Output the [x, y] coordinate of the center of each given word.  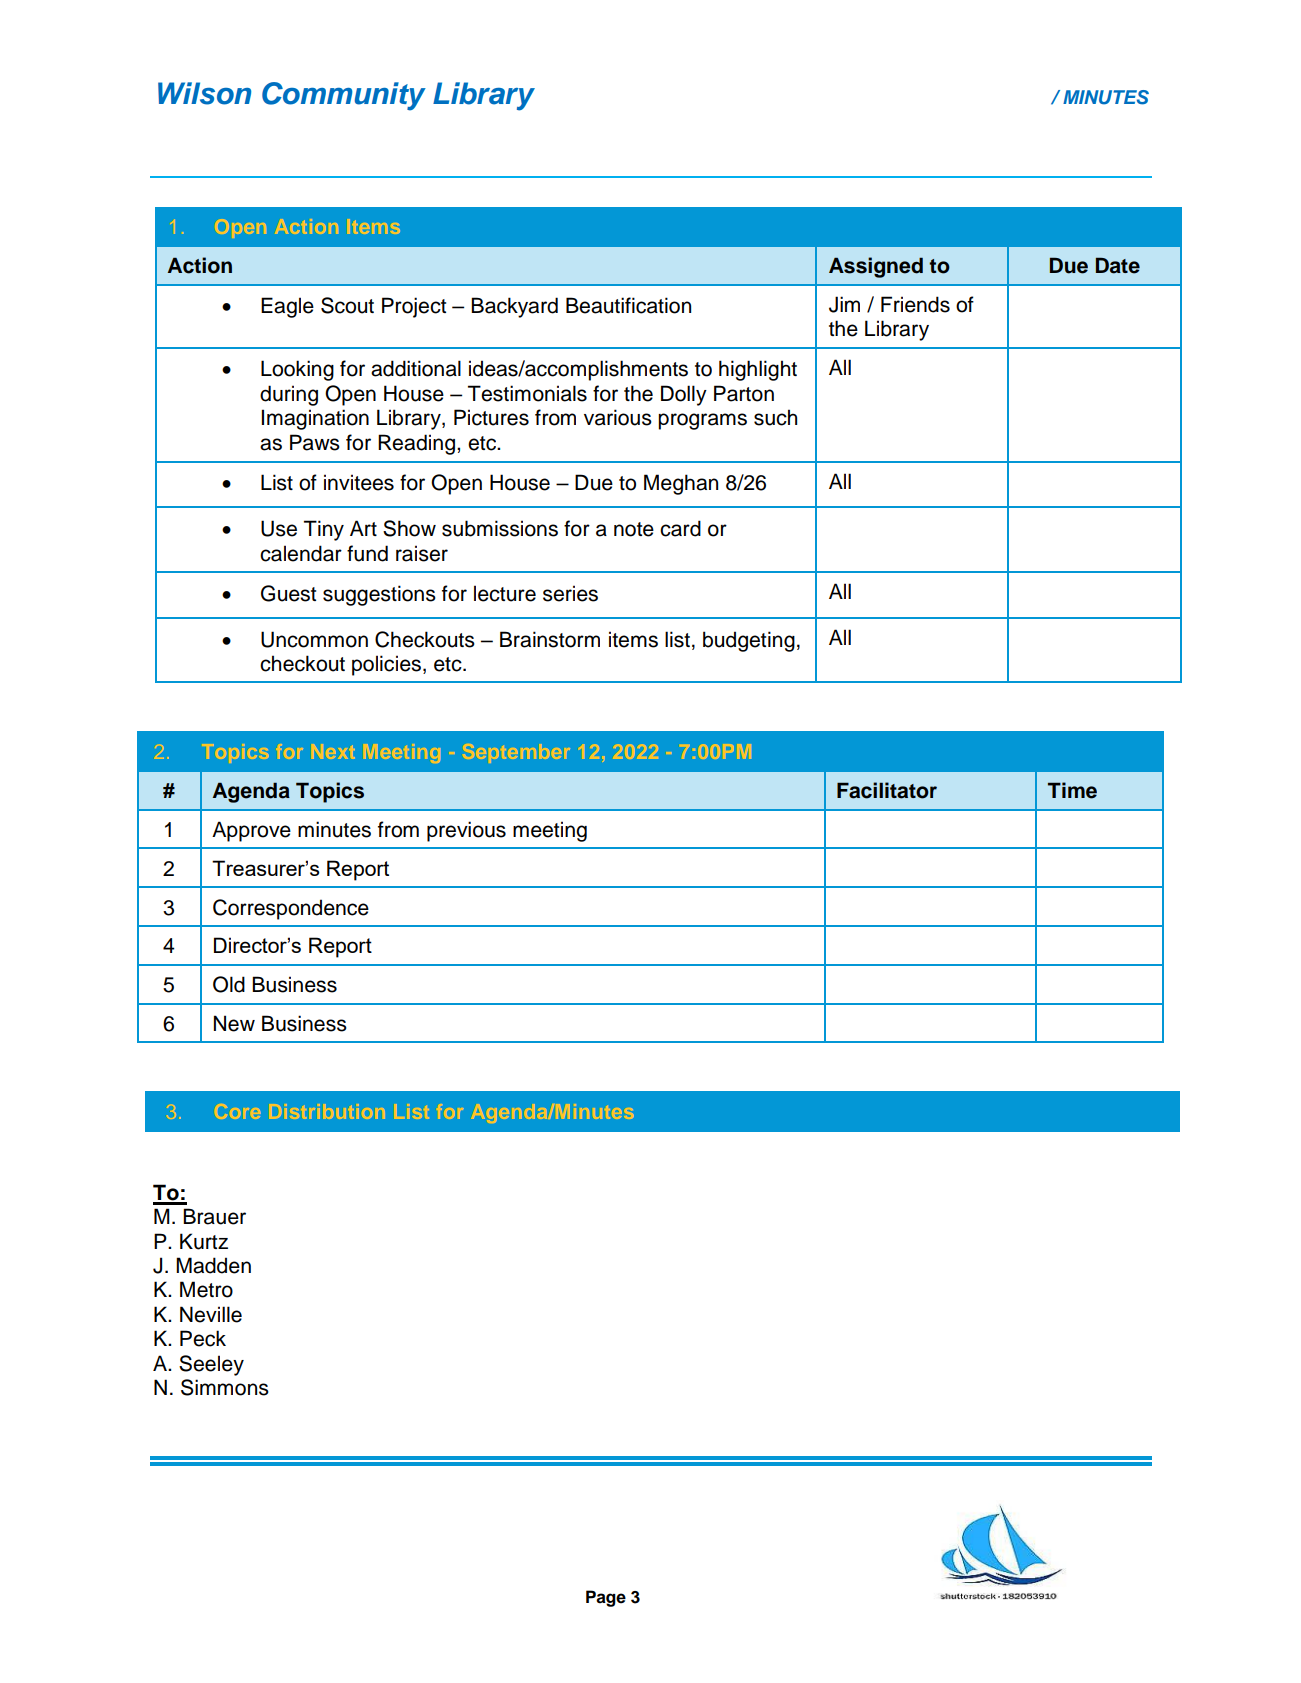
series [570, 593]
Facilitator [887, 790]
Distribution [328, 1111]
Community [344, 96]
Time [1072, 790]
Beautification [628, 305]
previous [466, 831]
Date [1118, 265]
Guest [288, 593]
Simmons [225, 1387]
